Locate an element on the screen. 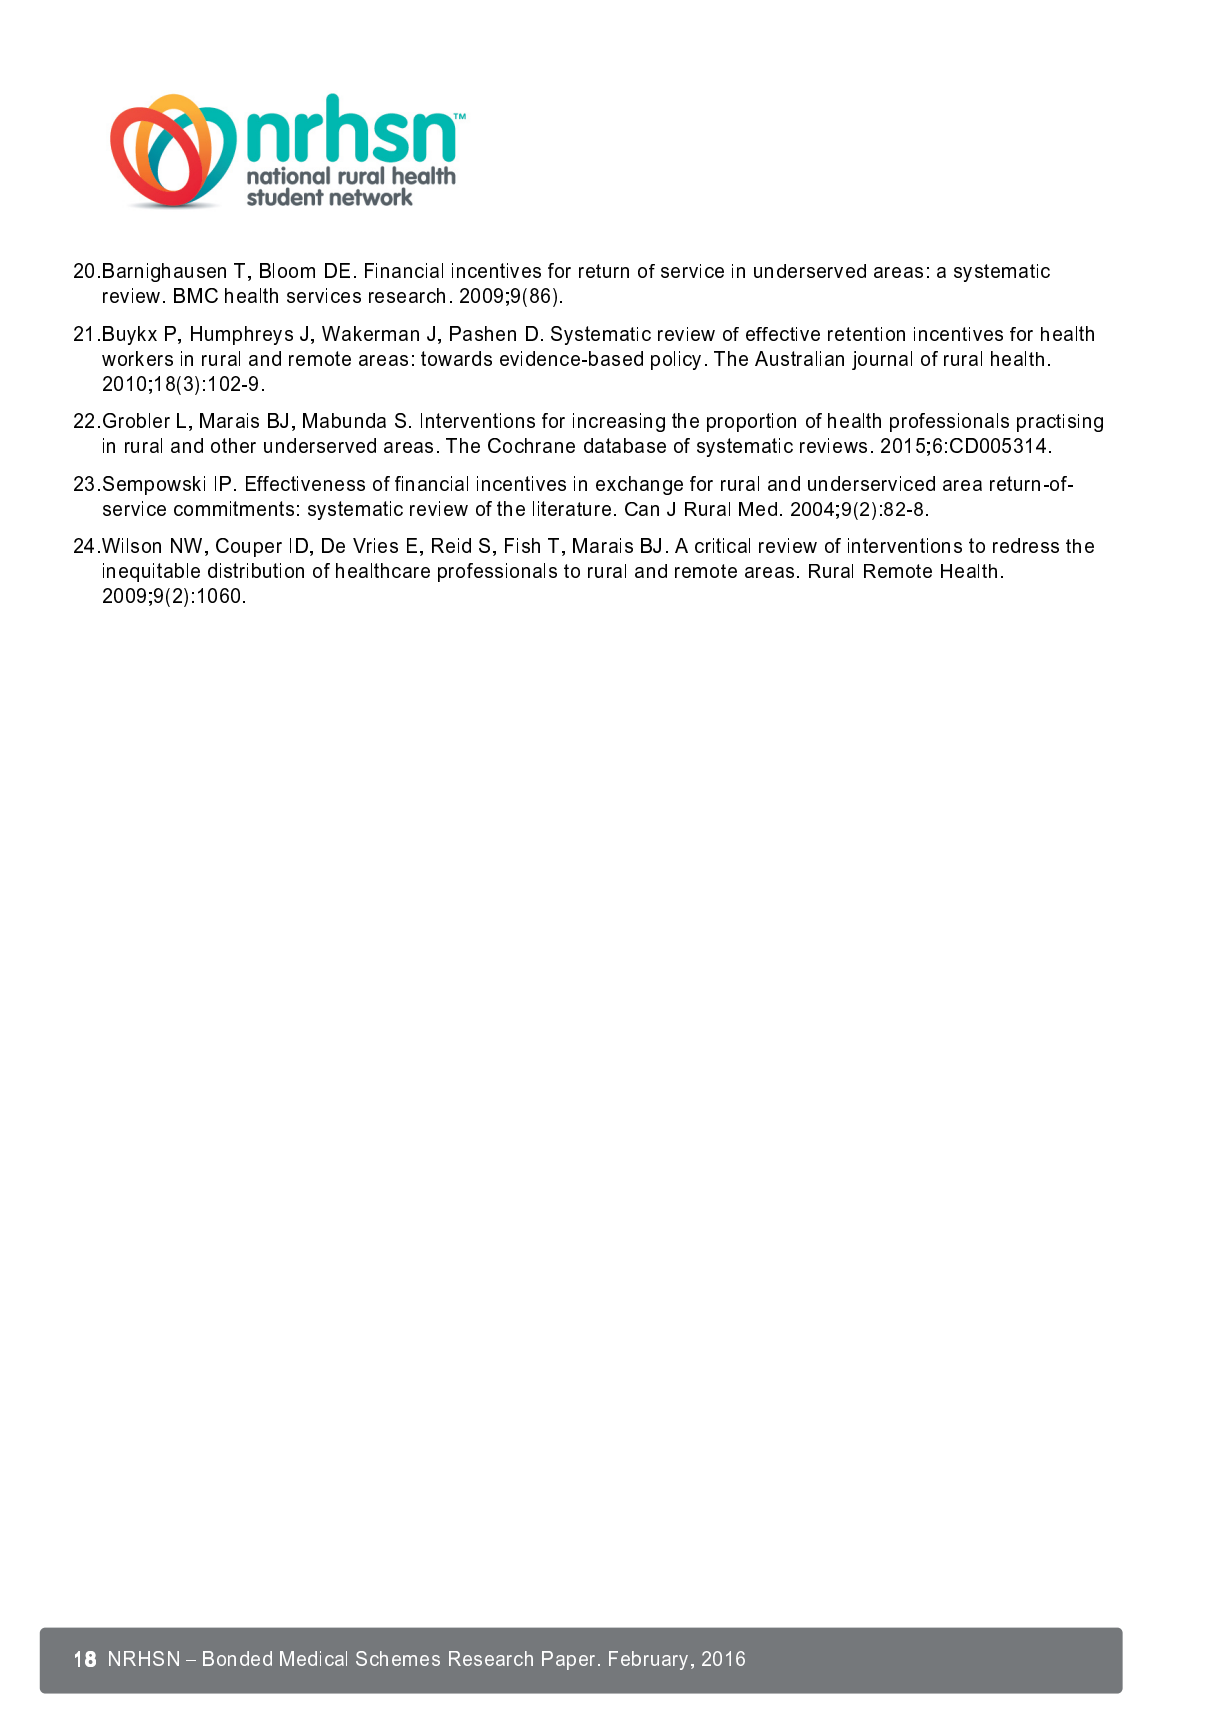 This screenshot has width=1225, height=1733. Medical is located at coordinates (313, 1658).
